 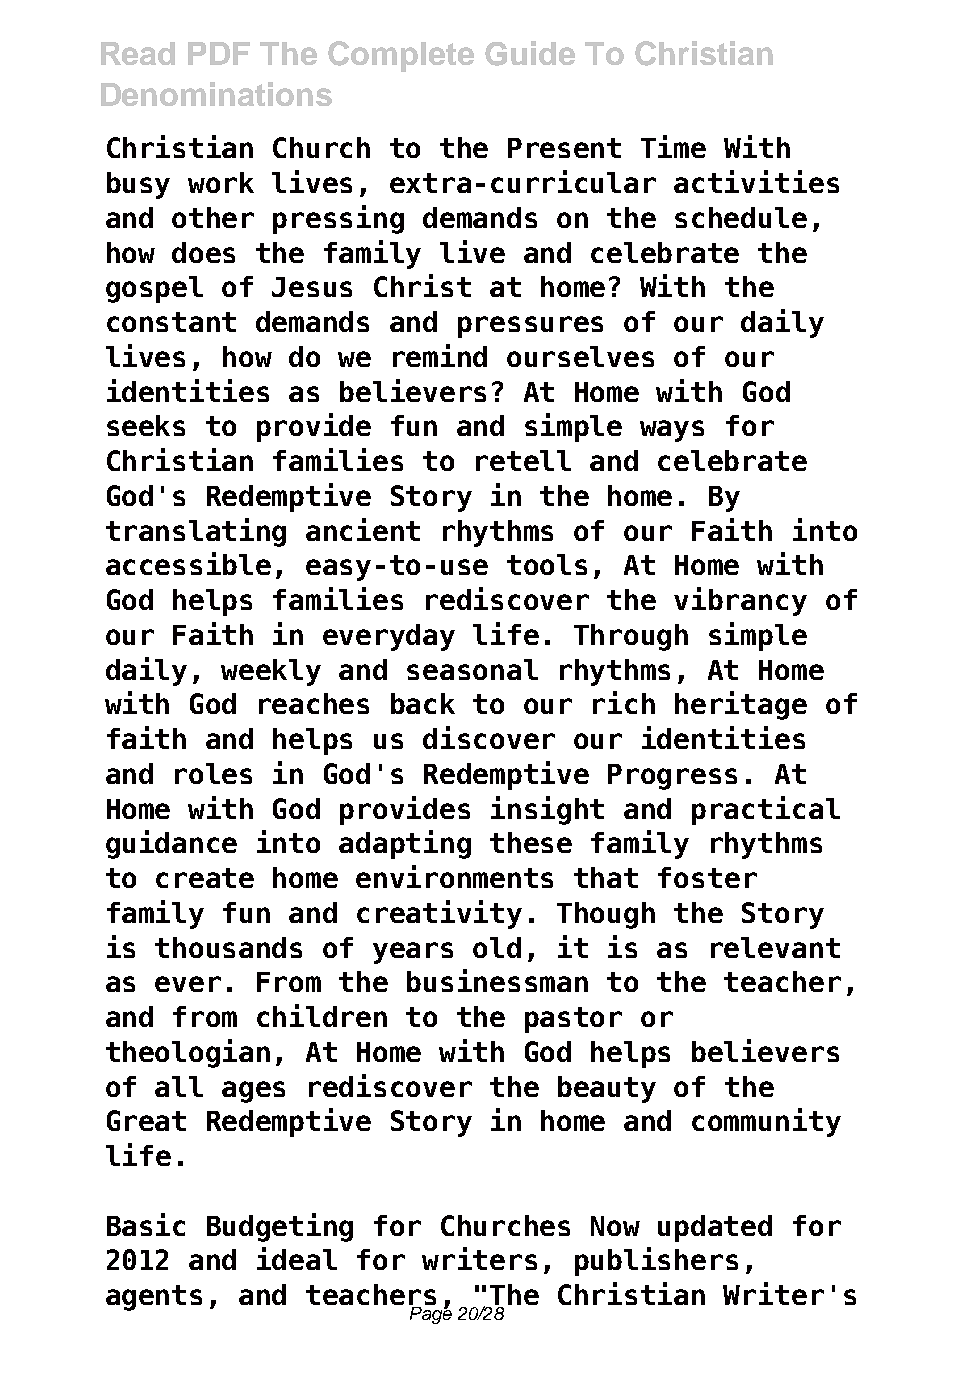 I want to click on Time, so click(x=673, y=146).
